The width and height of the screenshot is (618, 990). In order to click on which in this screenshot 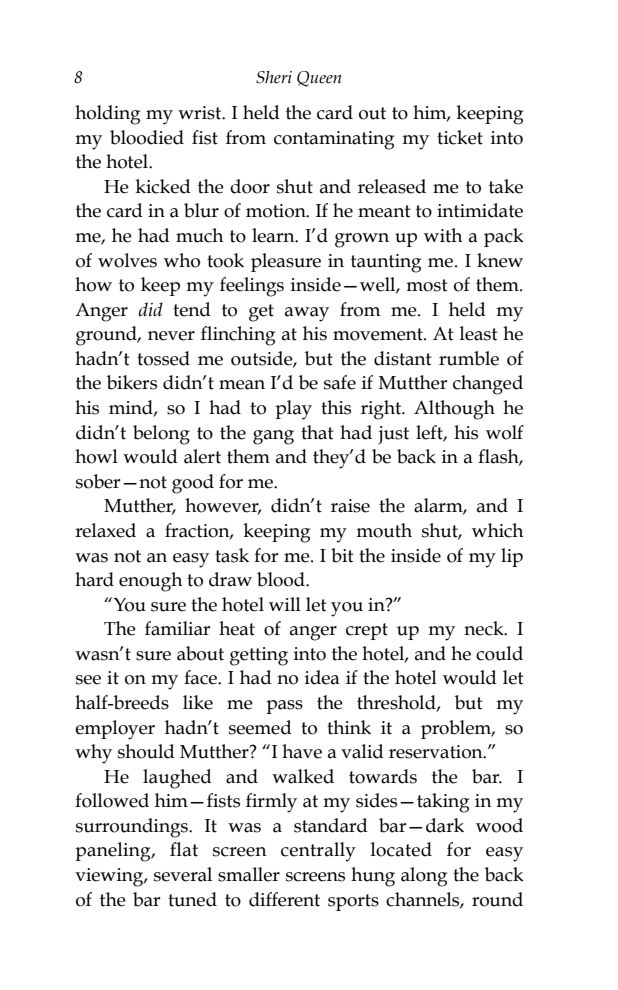, I will do `click(498, 530)`.
